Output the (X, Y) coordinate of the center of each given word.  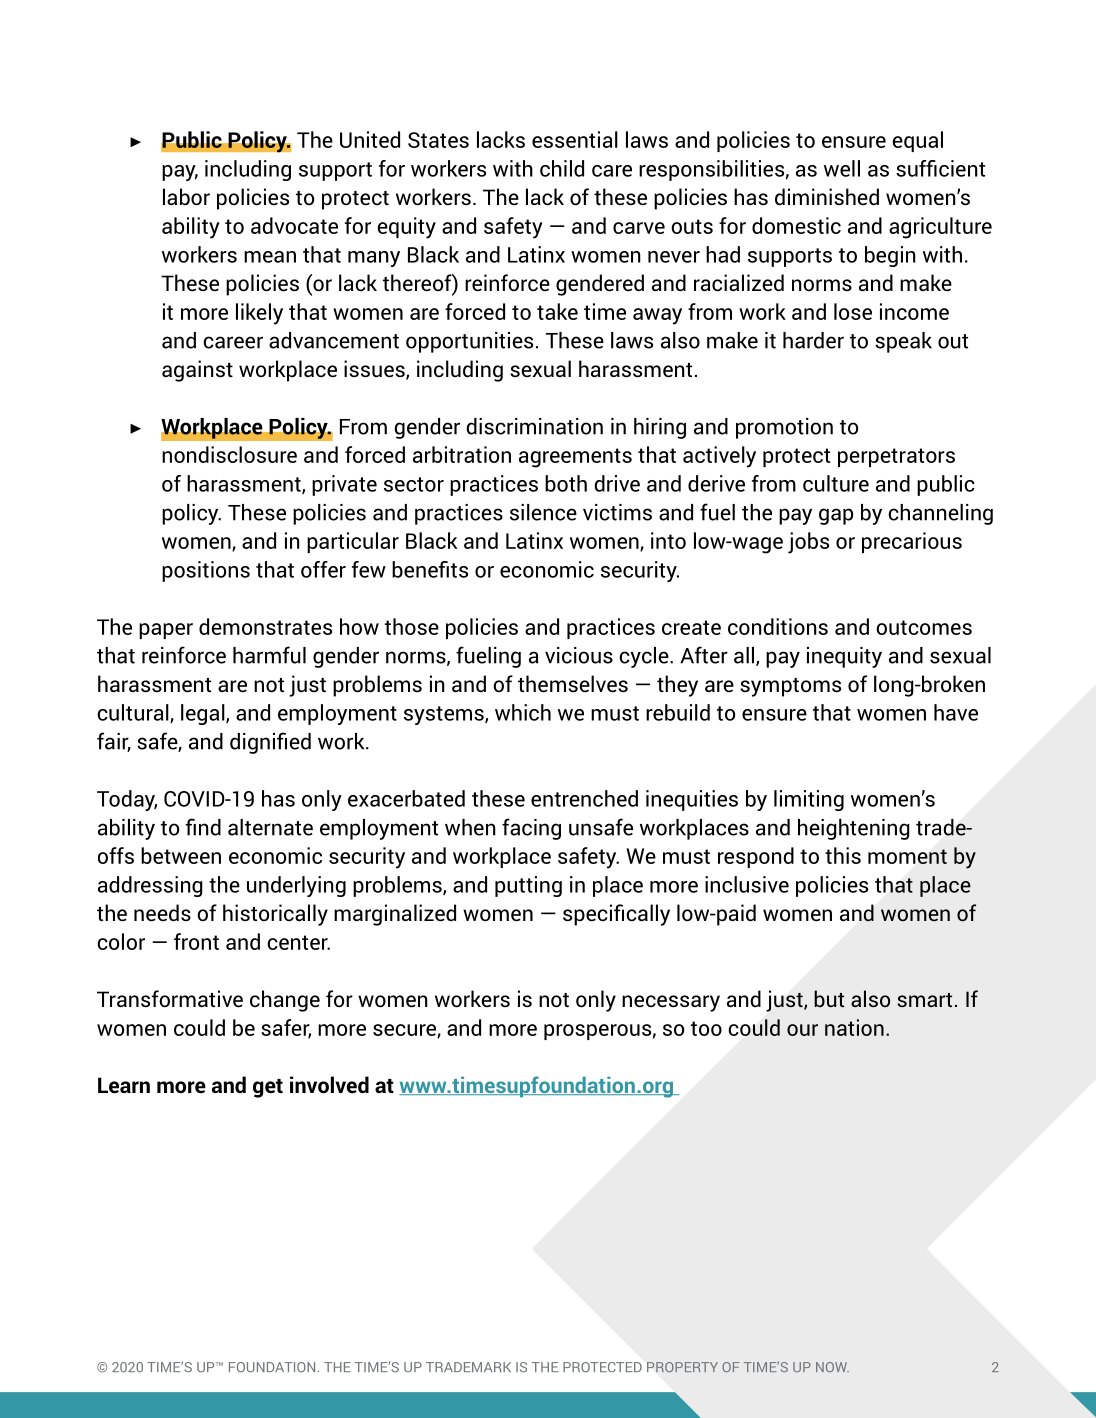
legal (204, 714)
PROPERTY (682, 1367)
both (566, 483)
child (562, 168)
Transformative (170, 999)
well (842, 168)
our (802, 1030)
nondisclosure (229, 454)
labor (186, 197)
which (523, 712)
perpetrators (896, 457)
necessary (671, 1003)
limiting (809, 800)
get (268, 1088)
